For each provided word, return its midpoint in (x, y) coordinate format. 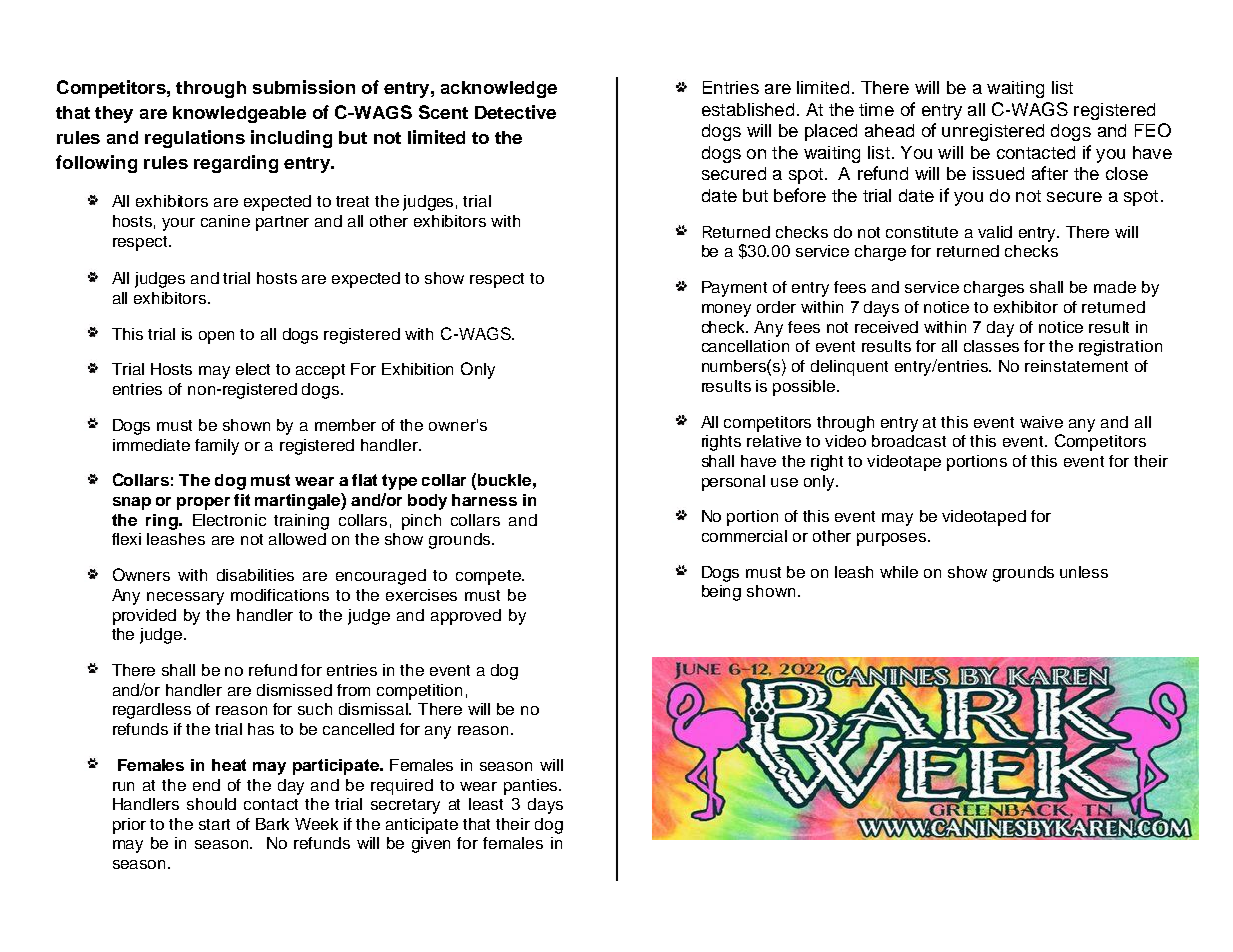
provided (144, 617)
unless (1084, 572)
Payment (734, 289)
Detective (515, 112)
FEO (1153, 130)
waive (1041, 422)
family (217, 447)
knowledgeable (239, 114)
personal (733, 483)
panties (532, 787)
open (216, 337)
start (214, 824)
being (721, 593)
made (1115, 287)
